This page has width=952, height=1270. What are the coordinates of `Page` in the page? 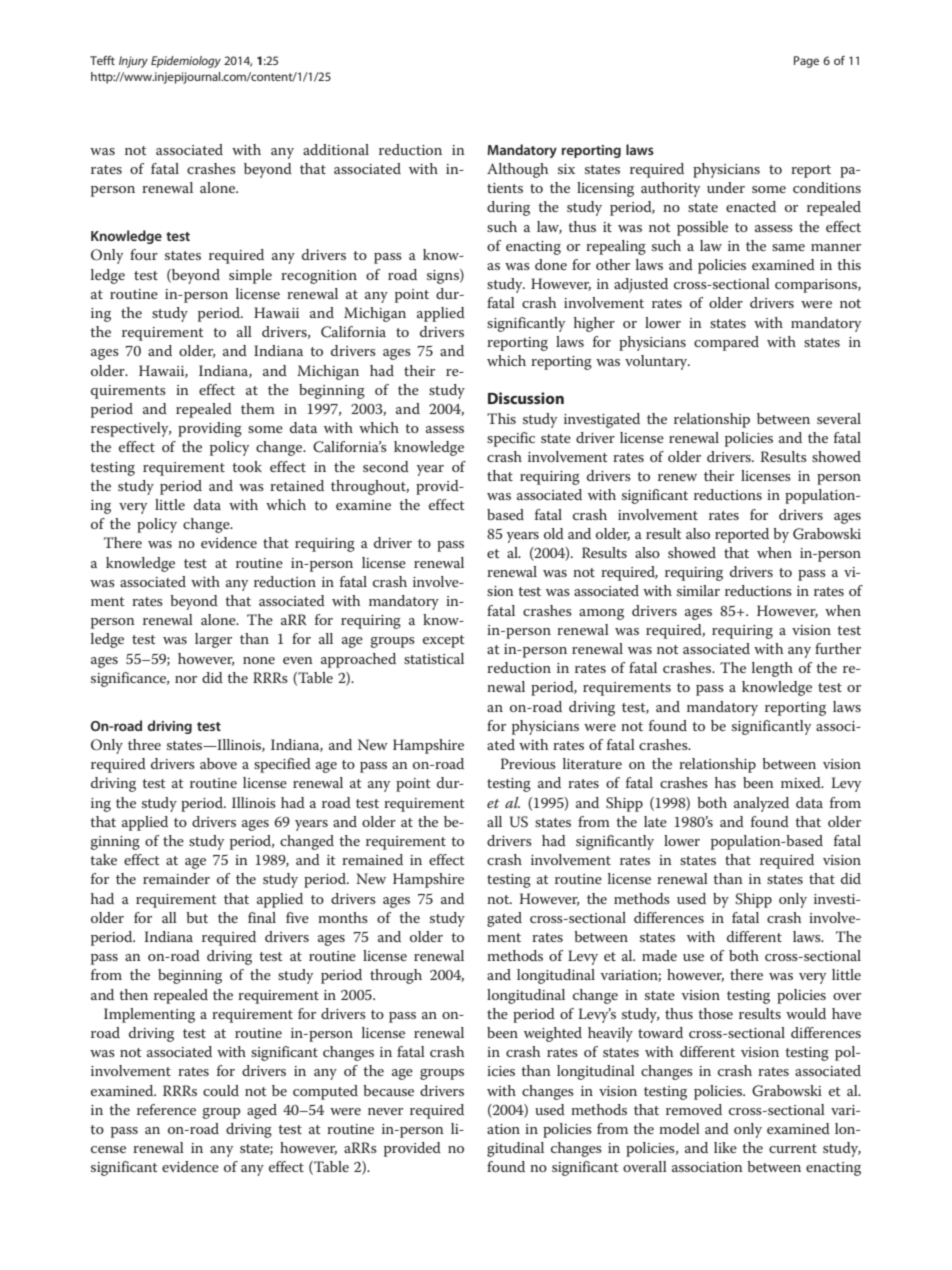 It's located at (806, 62).
